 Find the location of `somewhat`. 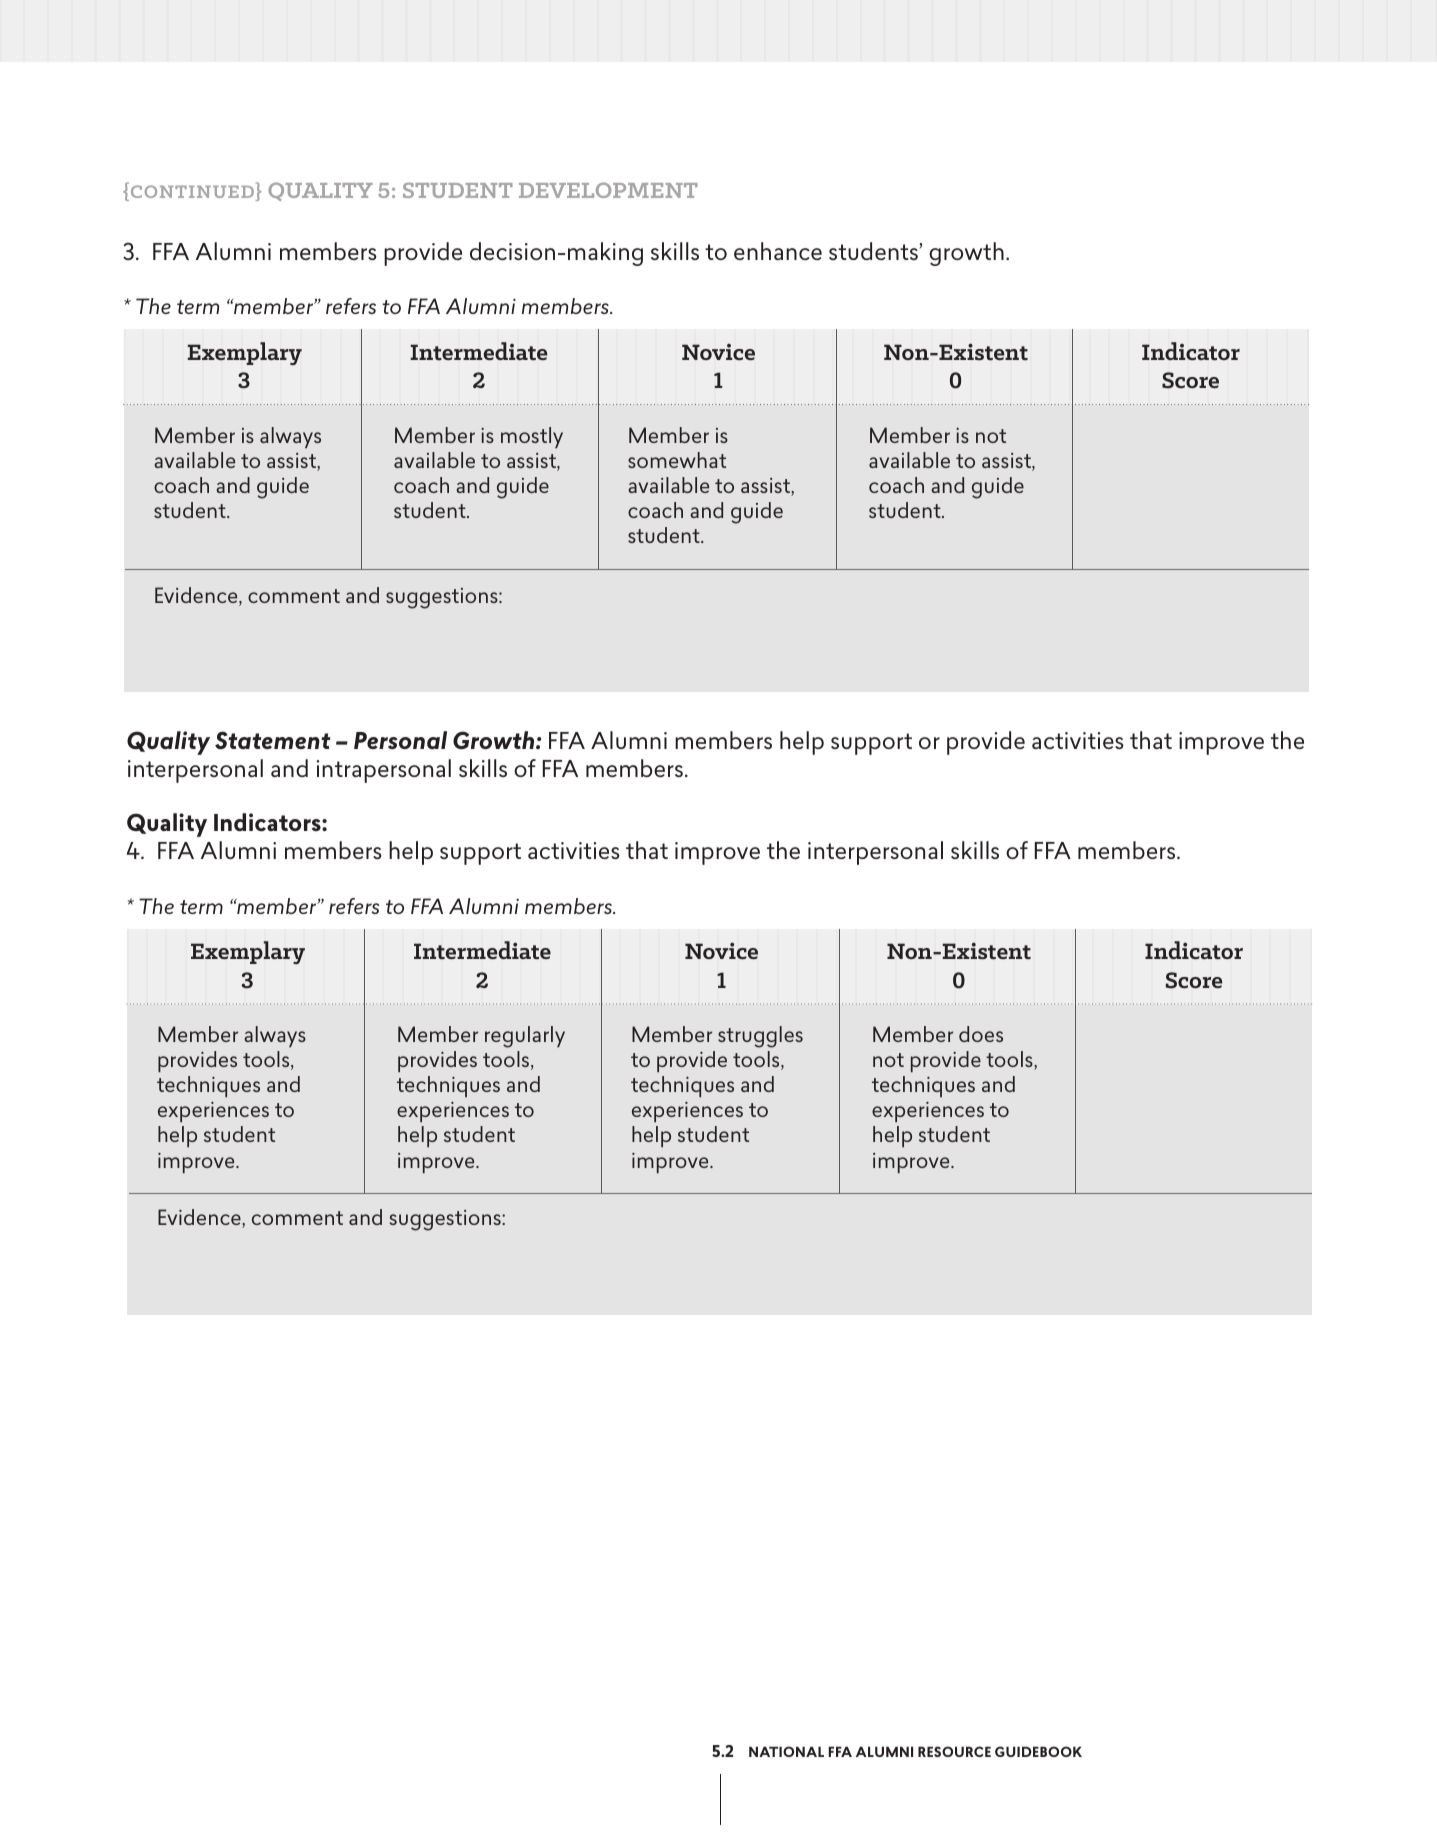

somewhat is located at coordinates (677, 460).
